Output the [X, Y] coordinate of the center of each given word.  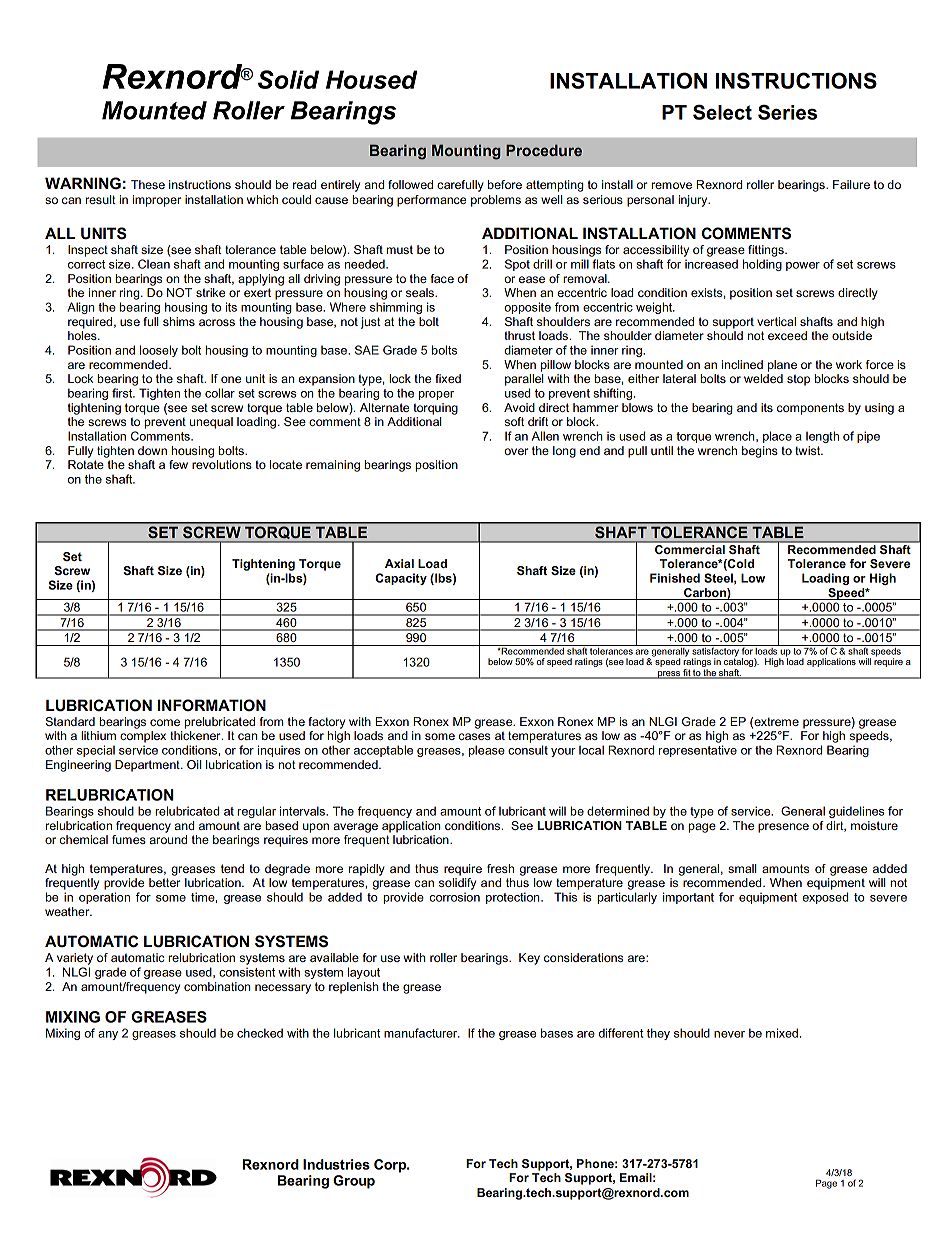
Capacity [401, 579]
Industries [336, 1164]
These [148, 184]
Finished [675, 578]
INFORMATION [212, 705]
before [505, 184]
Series [787, 112]
